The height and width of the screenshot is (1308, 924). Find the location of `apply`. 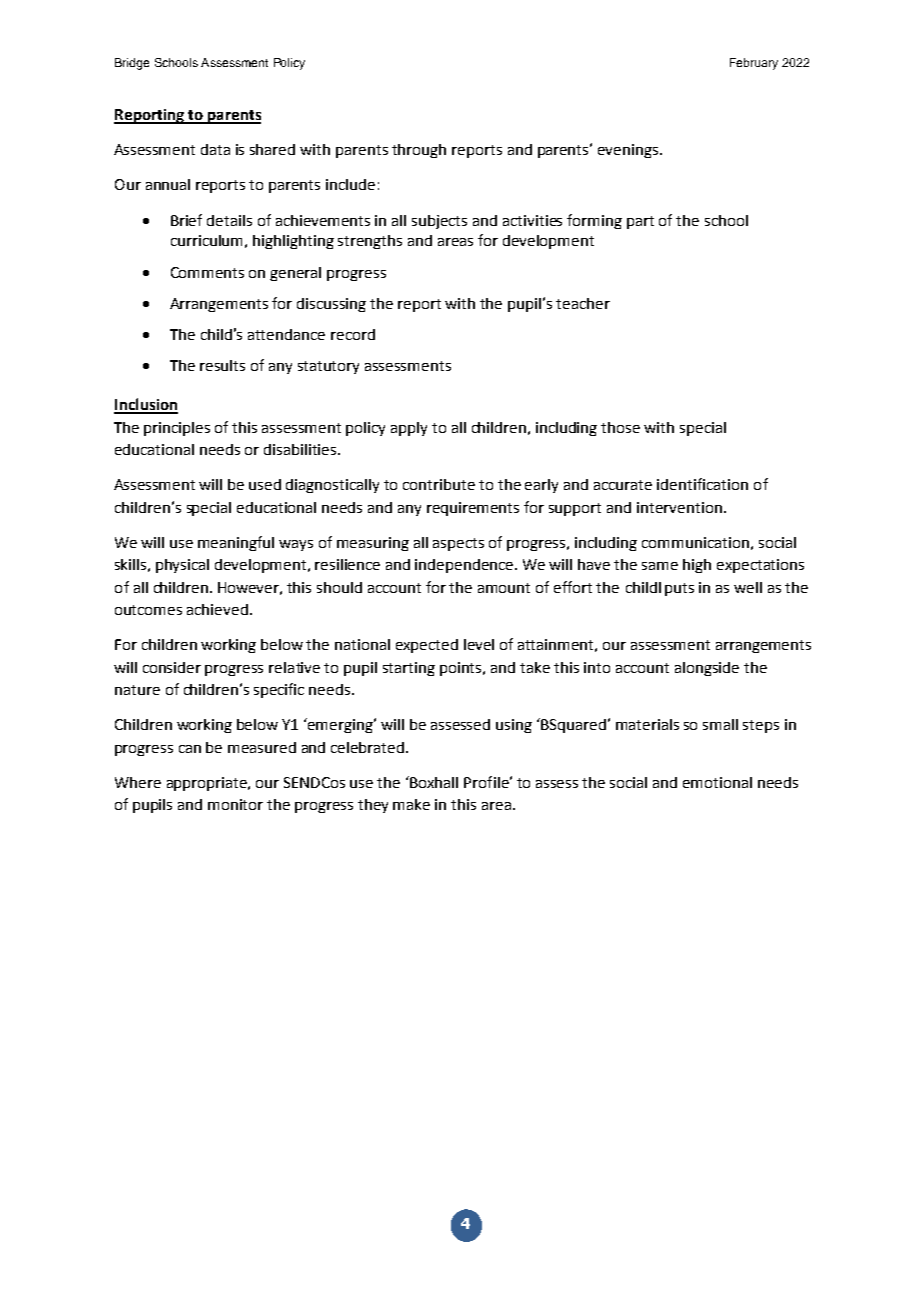

apply is located at coordinates (409, 429).
